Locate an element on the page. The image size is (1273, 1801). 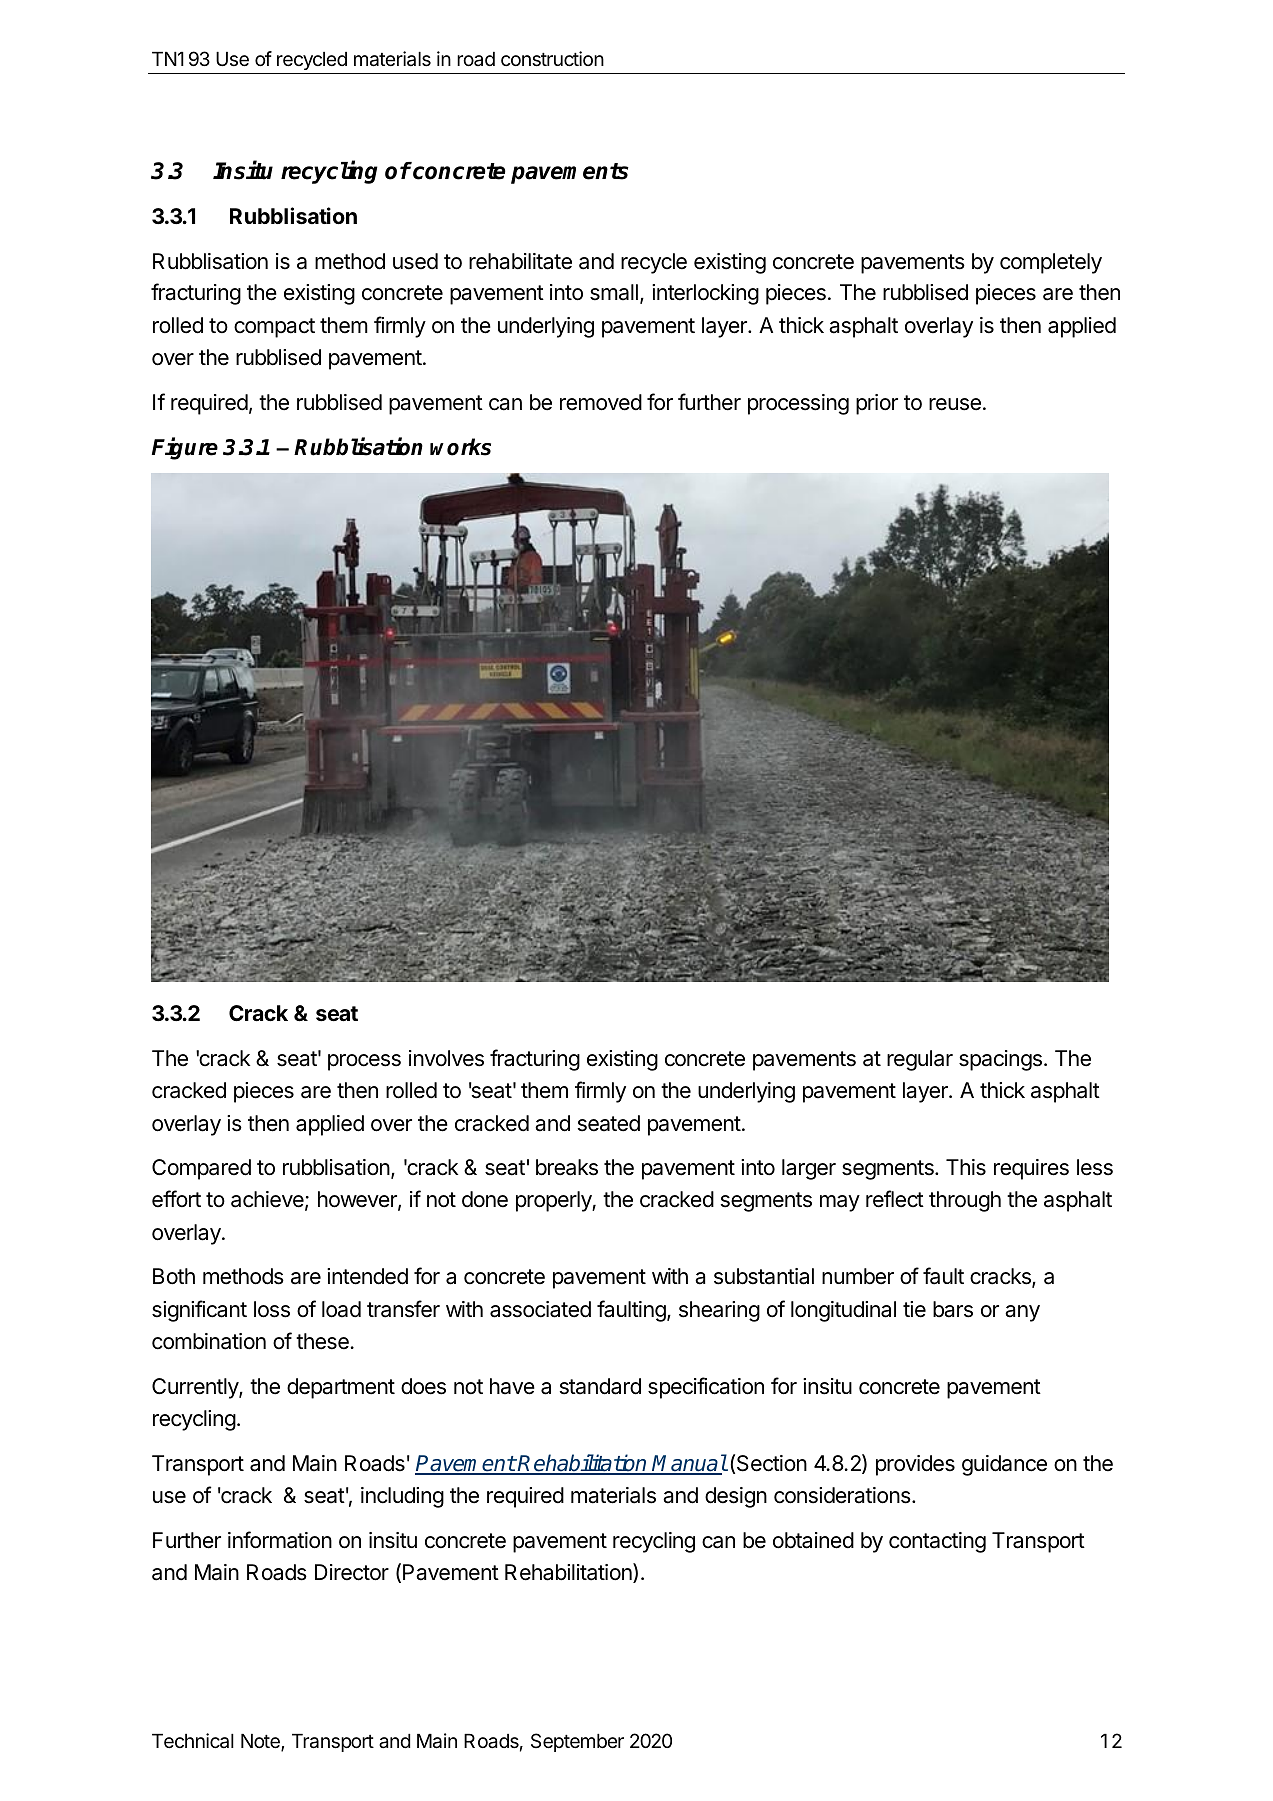
removed is located at coordinates (601, 402).
